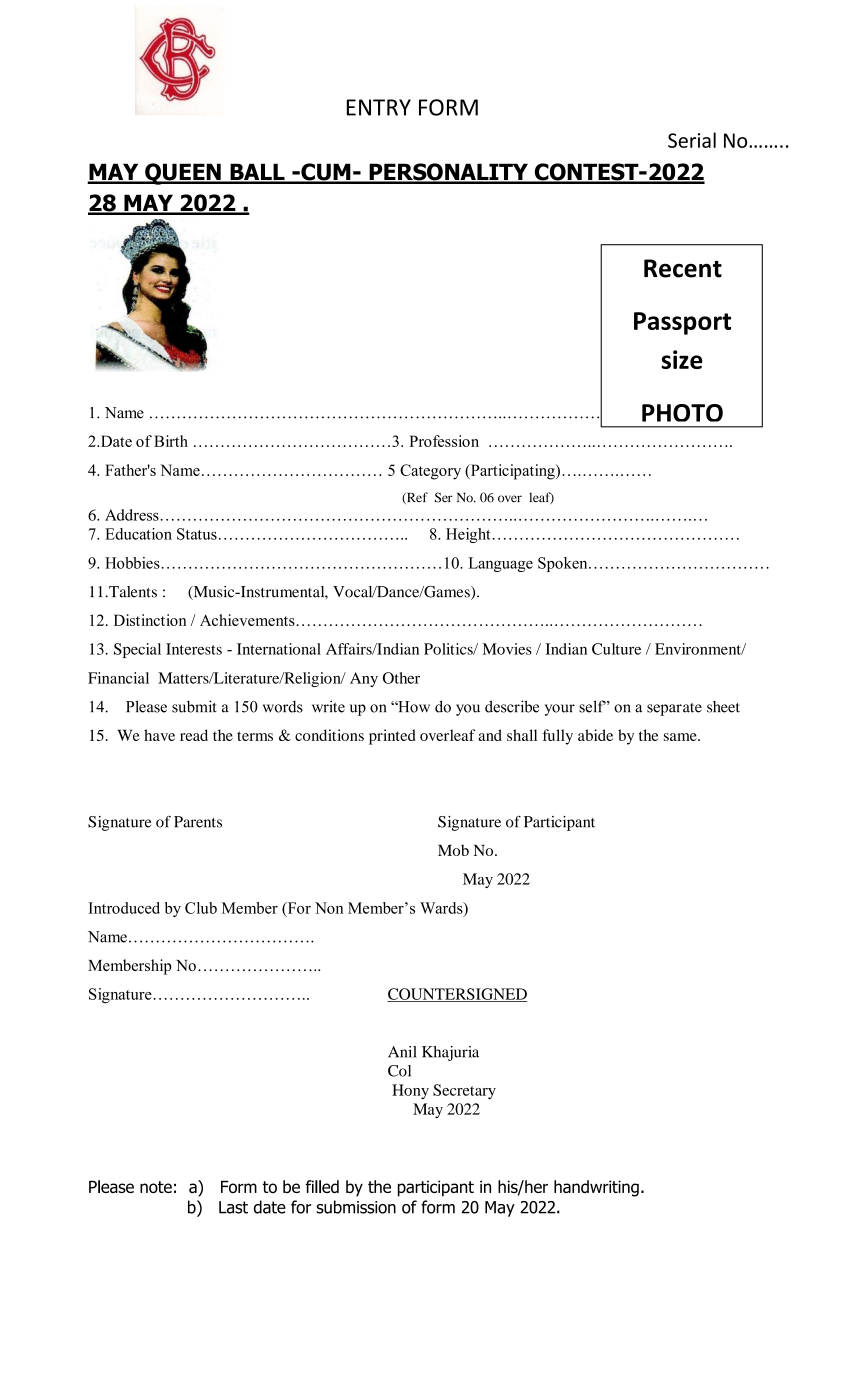 Image resolution: width=849 pixels, height=1400 pixels. What do you see at coordinates (156, 1187) in the screenshot?
I see `note` at bounding box center [156, 1187].
